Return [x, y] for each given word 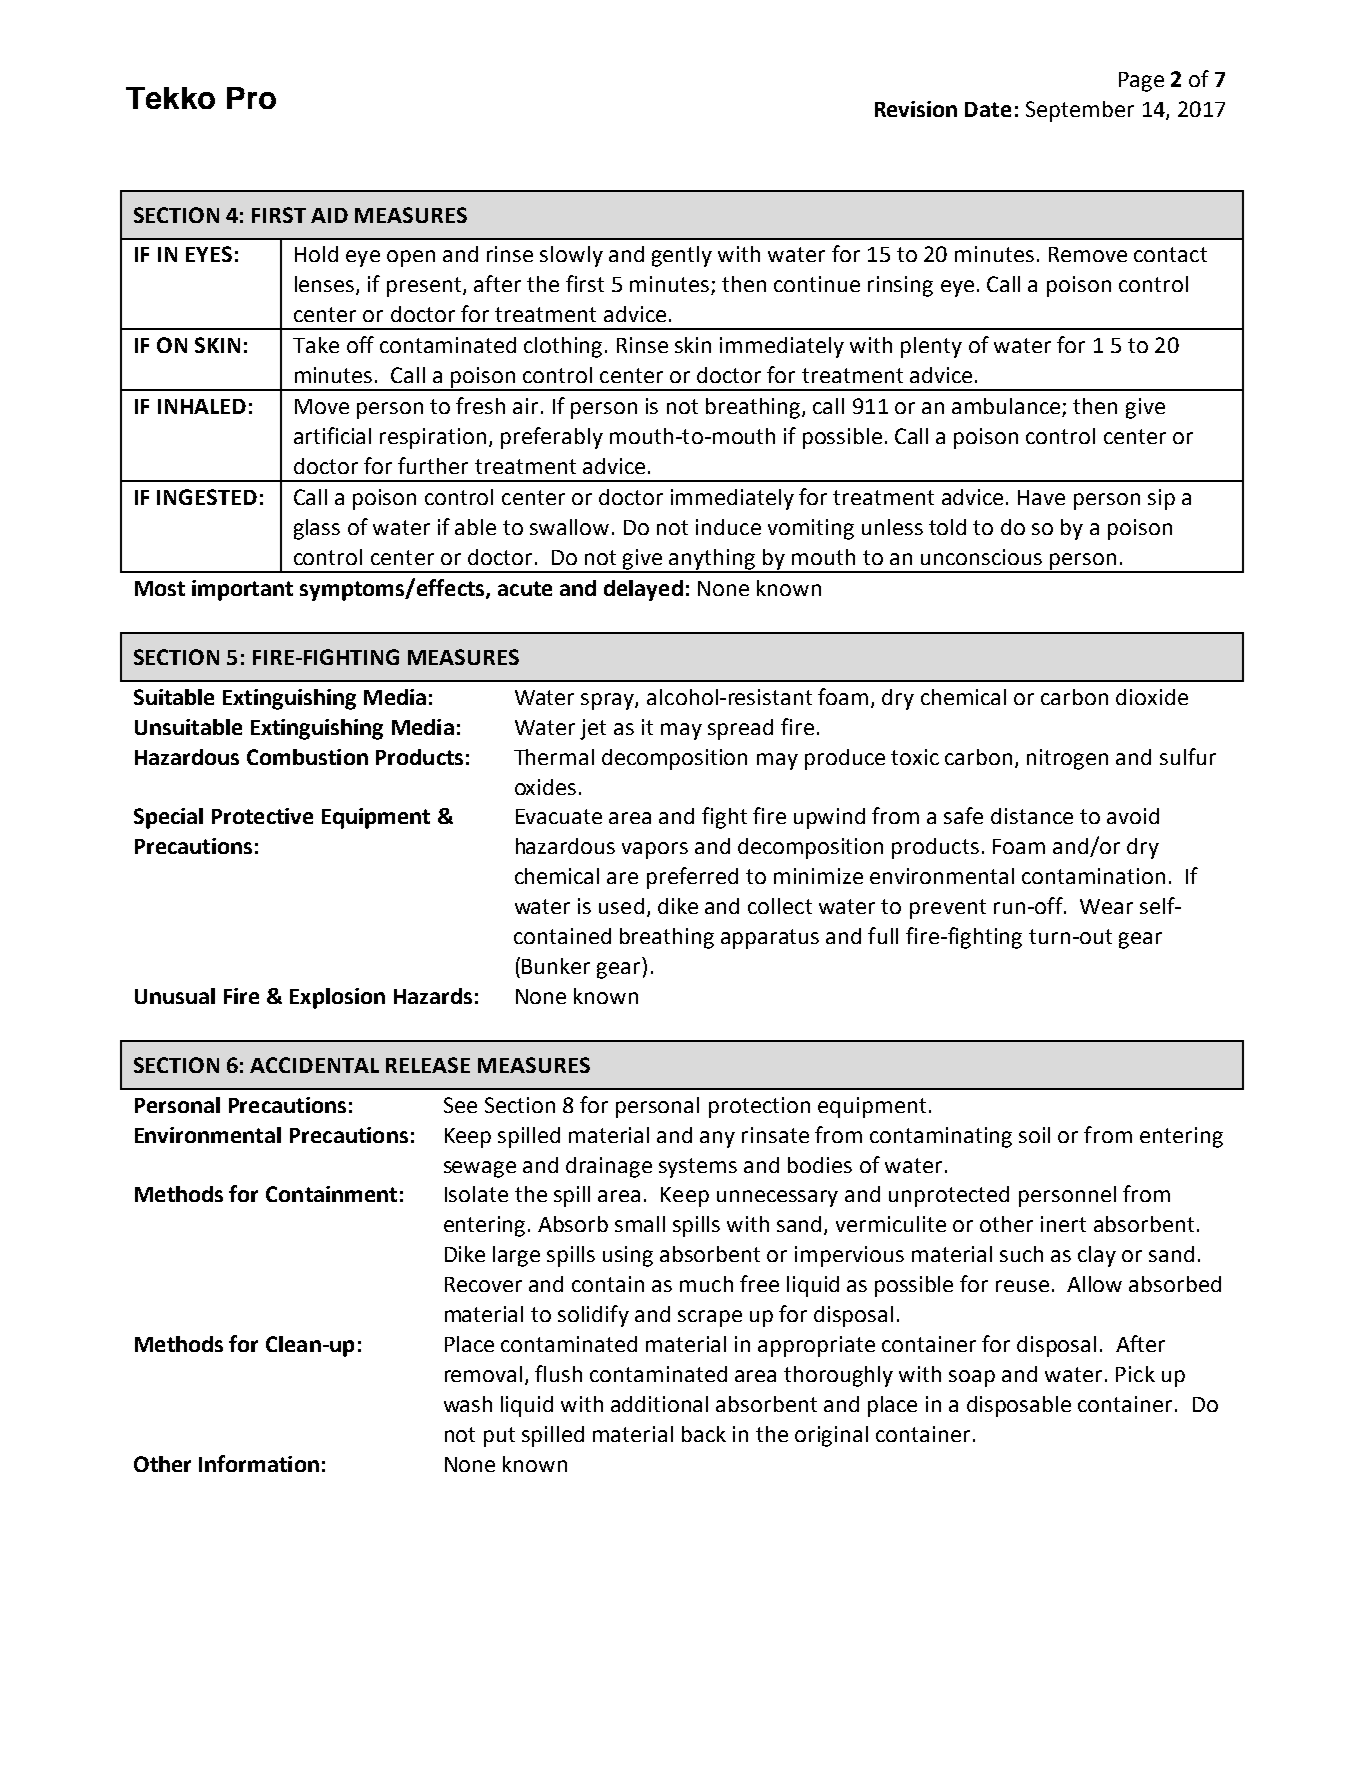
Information [259, 1463]
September [1080, 111]
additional [659, 1404]
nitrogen [1067, 759]
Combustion [307, 757]
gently [682, 256]
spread [740, 729]
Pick [1135, 1374]
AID [329, 215]
